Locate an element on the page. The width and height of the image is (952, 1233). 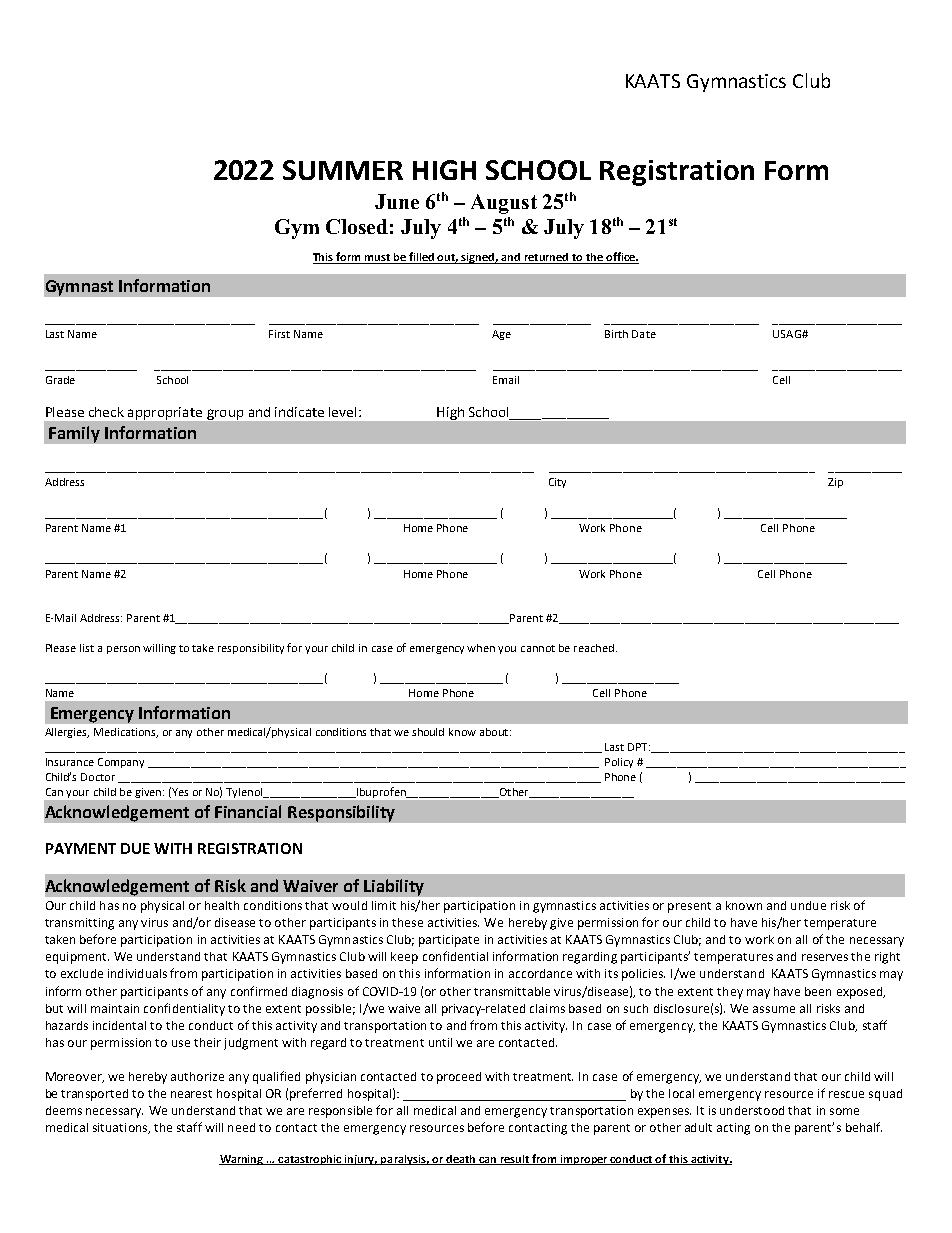
August is located at coordinates (504, 204).
